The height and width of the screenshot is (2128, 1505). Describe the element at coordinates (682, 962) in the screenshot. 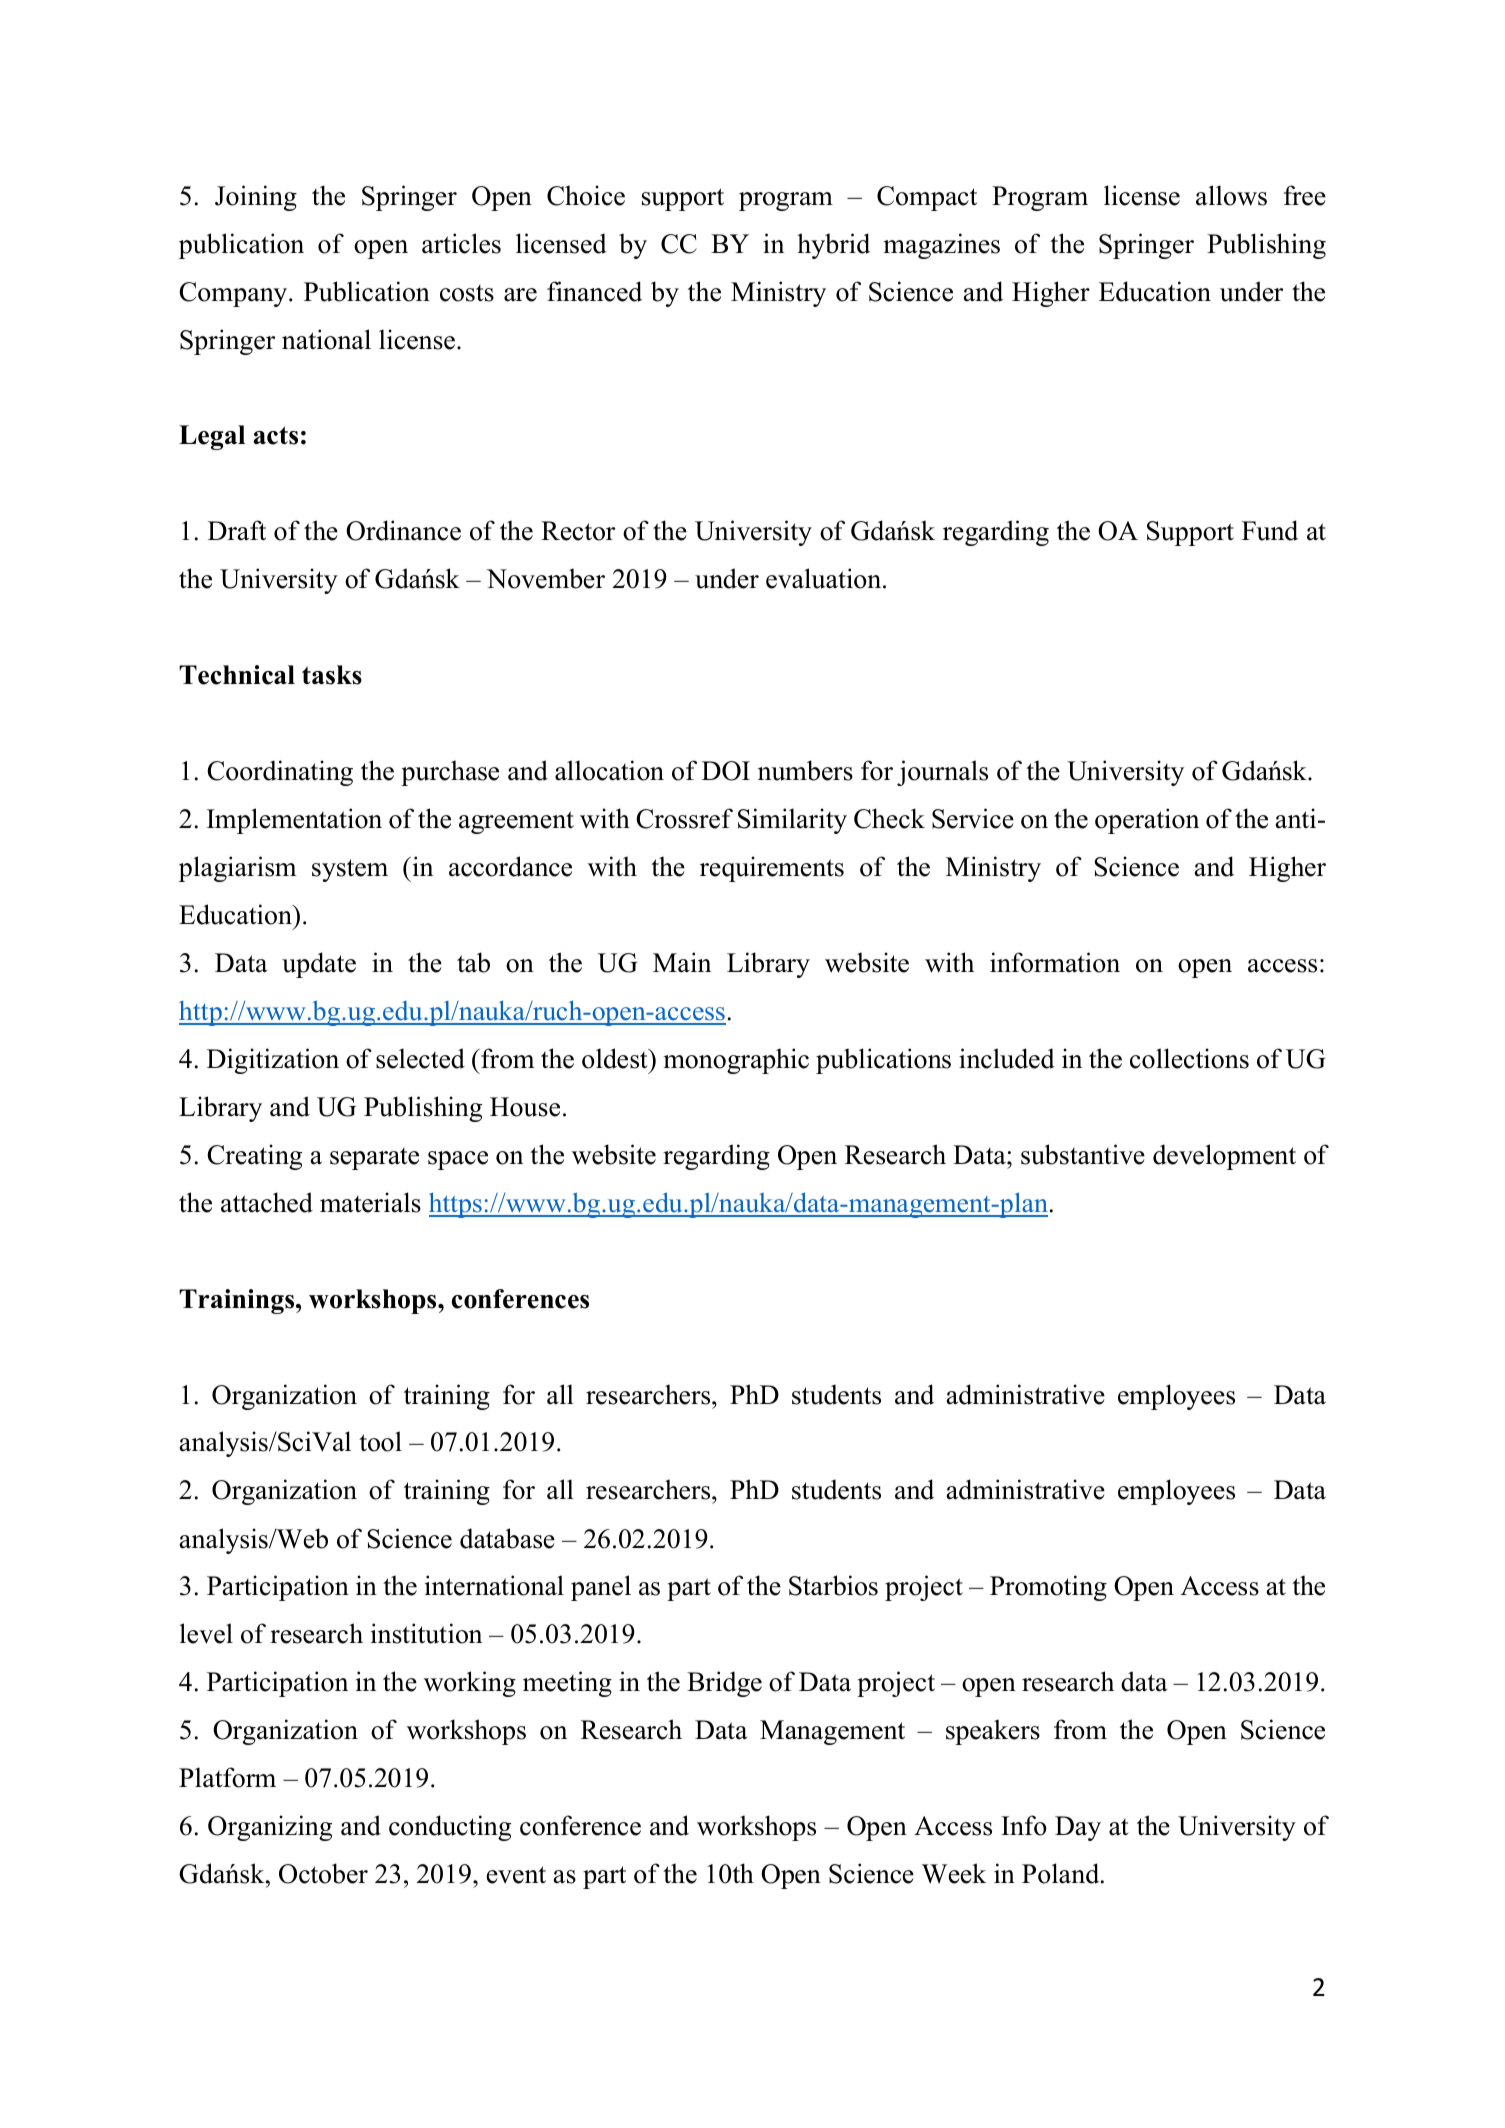

I see `Main` at that location.
